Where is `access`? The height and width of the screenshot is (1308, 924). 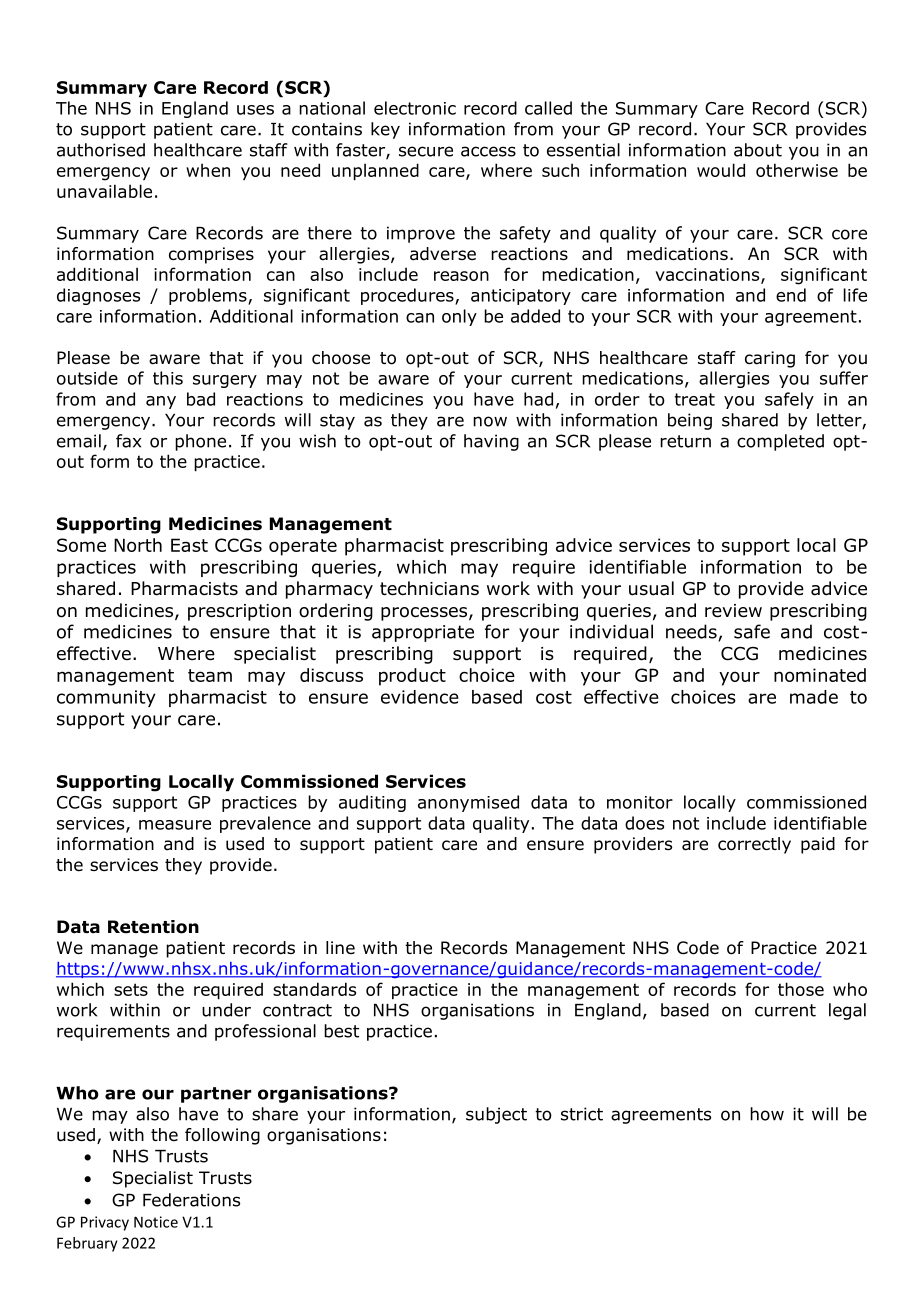 access is located at coordinates (488, 151).
